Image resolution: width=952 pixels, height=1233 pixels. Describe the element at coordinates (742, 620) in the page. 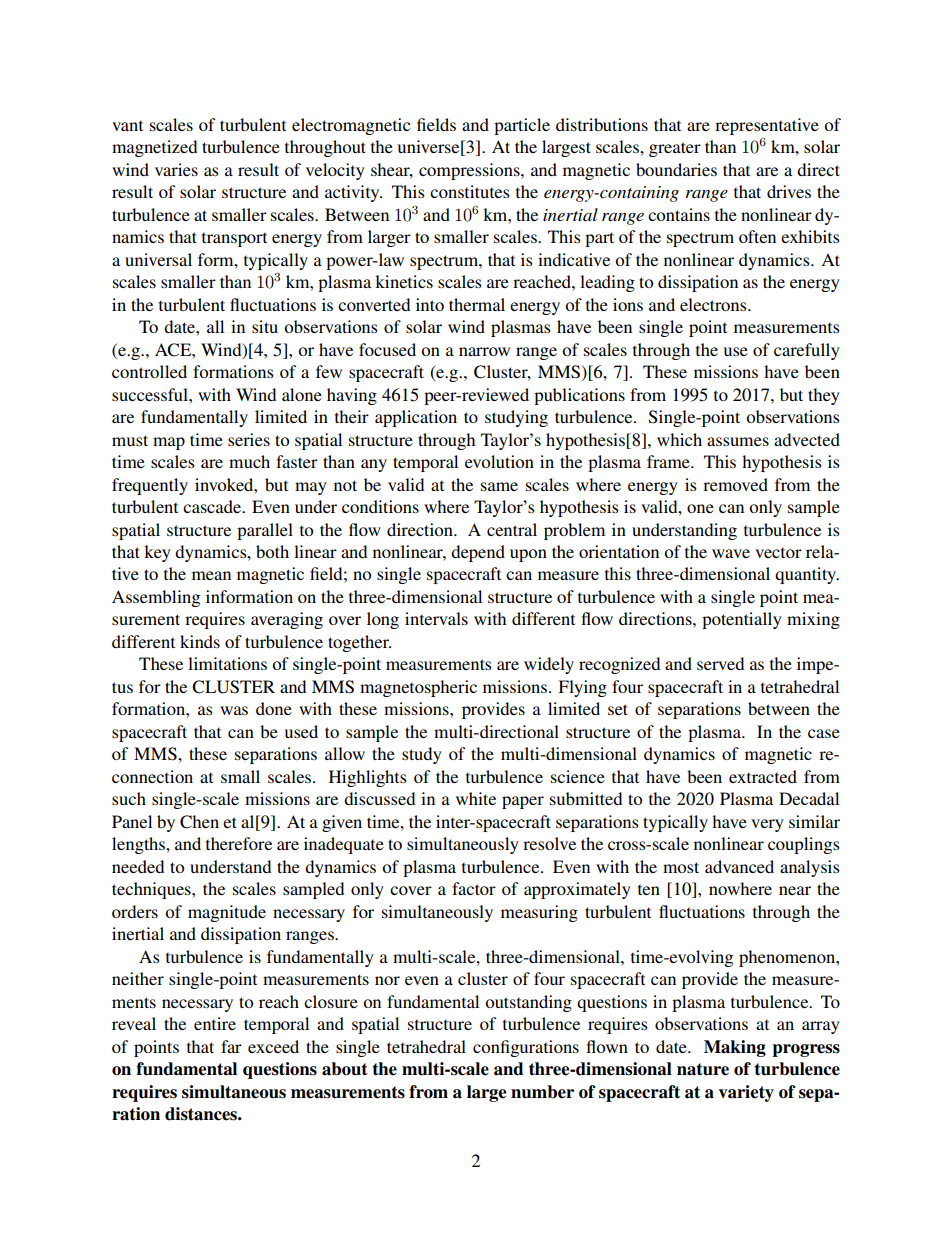

I see `potentially` at that location.
